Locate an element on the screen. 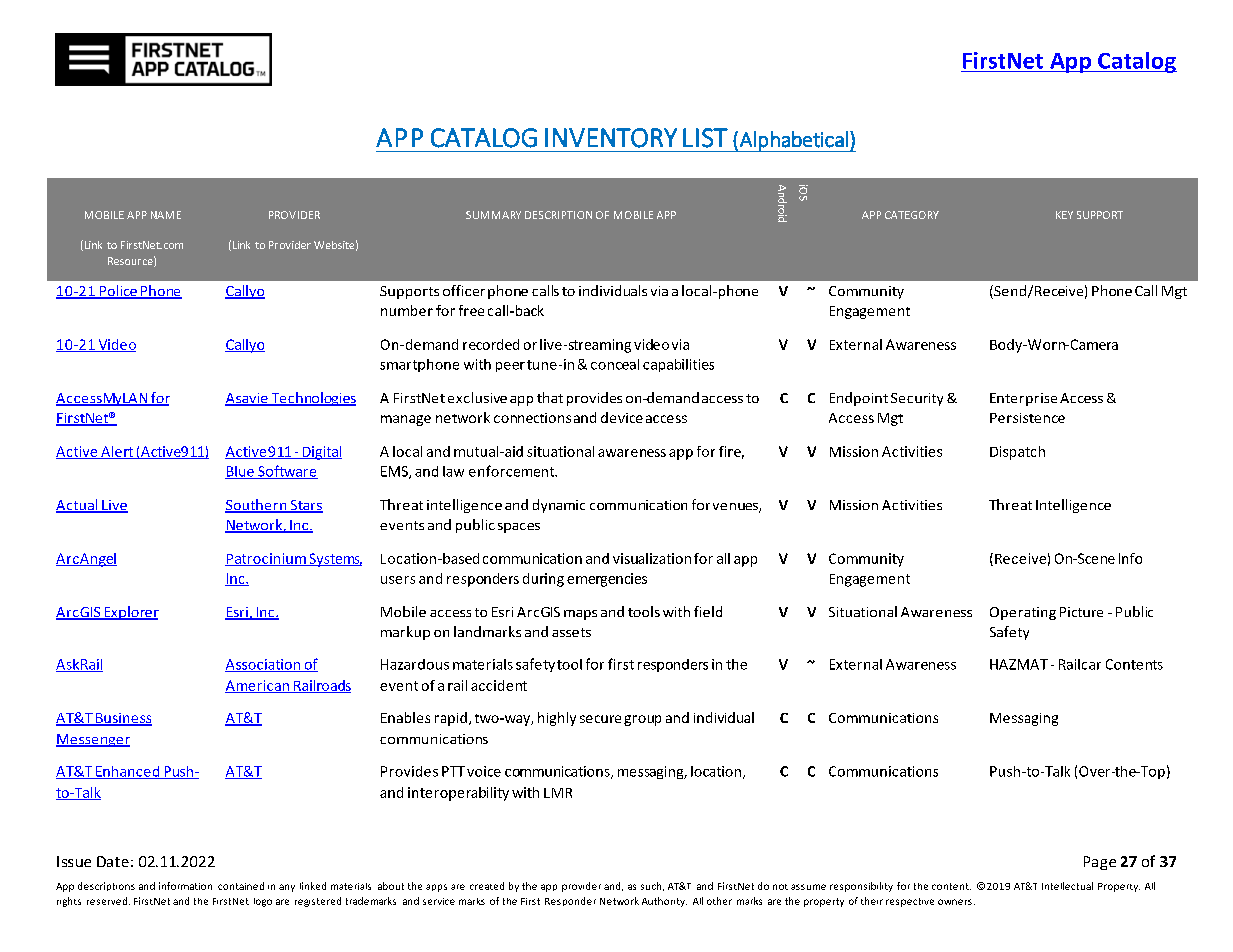 This screenshot has width=1233, height=952. that is located at coordinates (550, 397).
